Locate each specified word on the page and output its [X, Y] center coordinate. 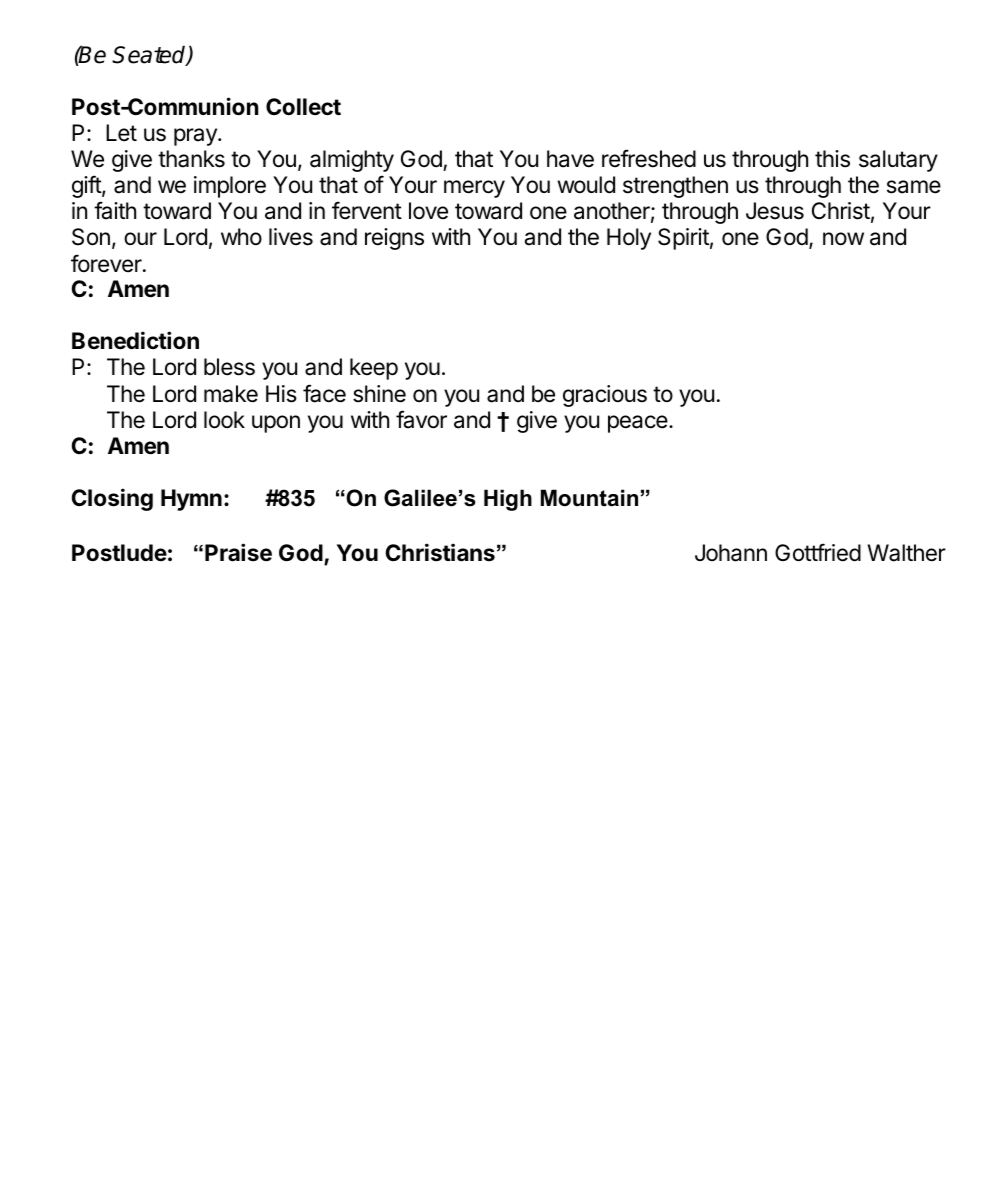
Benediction [135, 340]
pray [196, 137]
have [570, 159]
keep [374, 369]
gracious [605, 396]
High [508, 500]
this [832, 159]
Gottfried [818, 552]
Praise [238, 552]
